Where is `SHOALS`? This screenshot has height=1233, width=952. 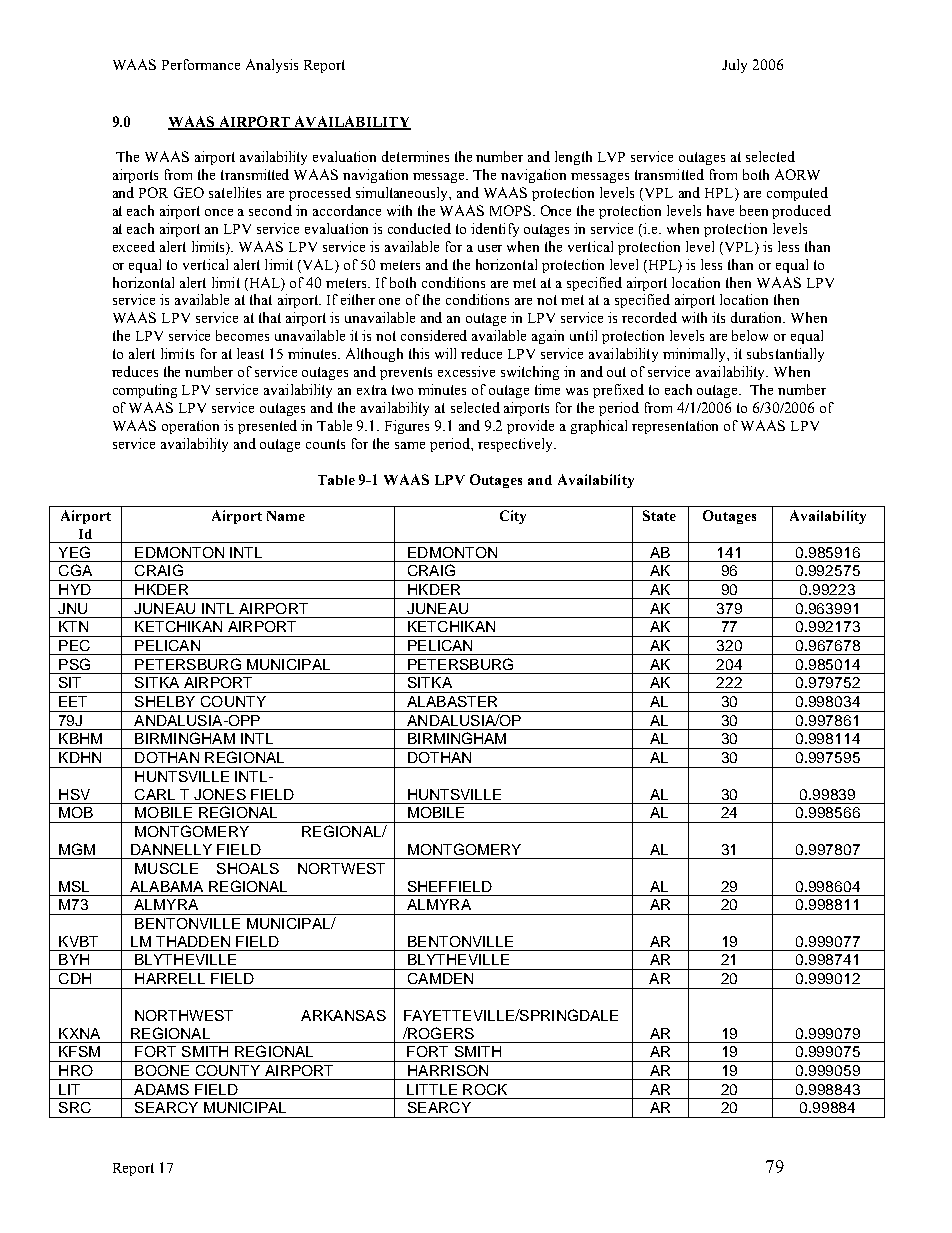 SHOALS is located at coordinates (248, 868).
